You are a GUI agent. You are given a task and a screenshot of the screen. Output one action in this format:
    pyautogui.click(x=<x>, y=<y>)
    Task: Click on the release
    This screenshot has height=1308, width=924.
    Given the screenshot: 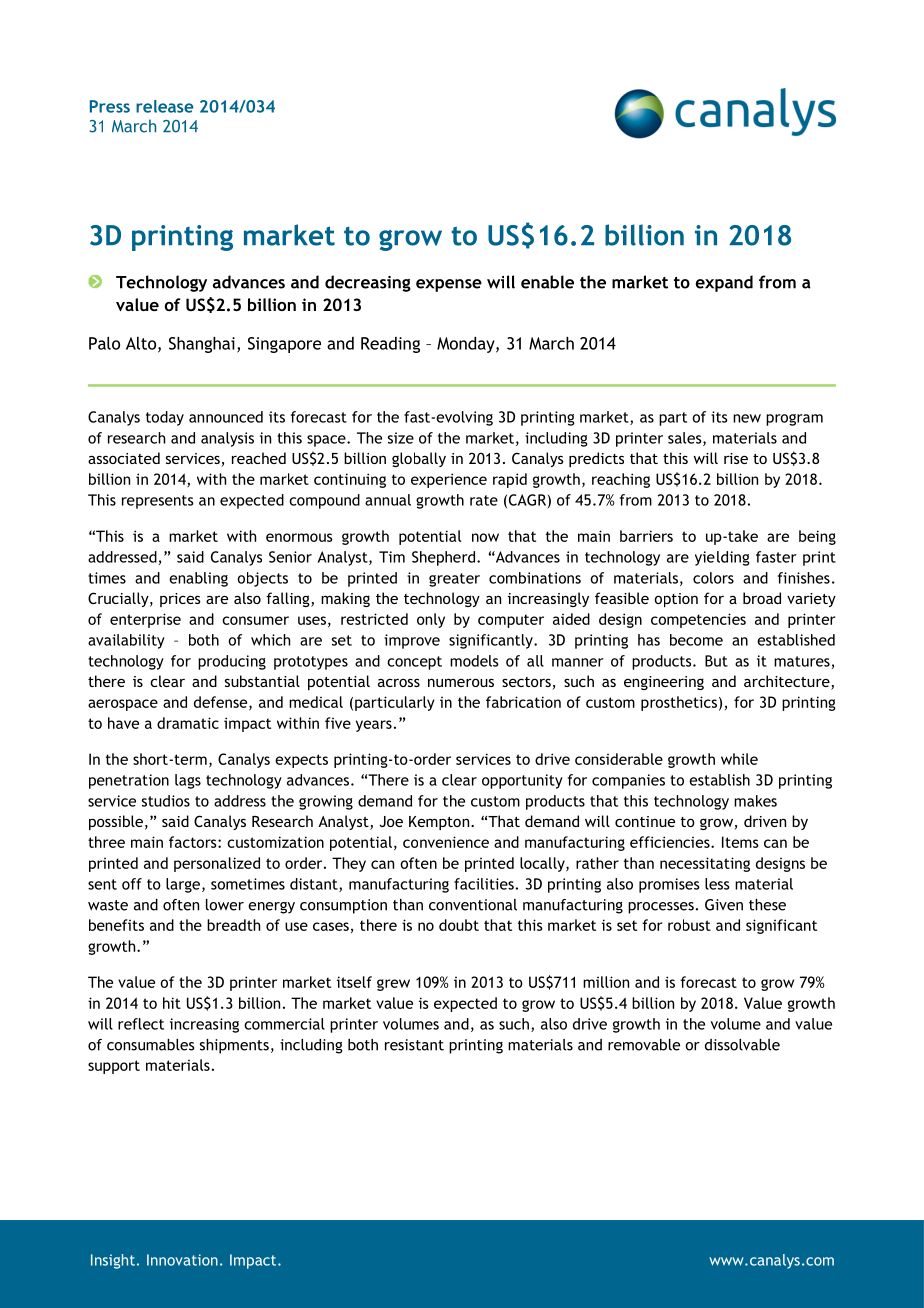 What is the action you would take?
    pyautogui.click(x=165, y=106)
